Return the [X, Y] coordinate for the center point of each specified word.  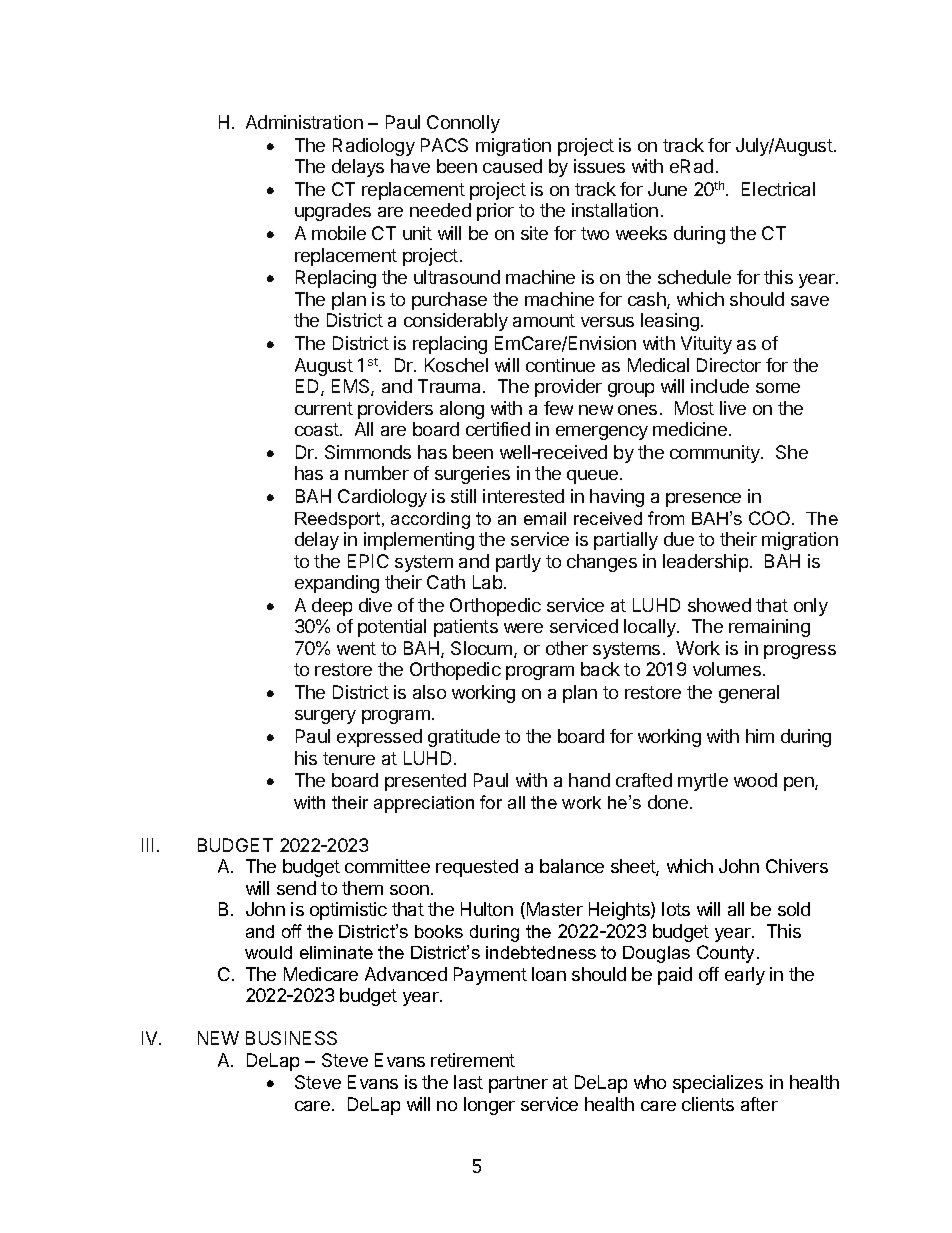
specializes [718, 1084]
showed [719, 605]
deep [332, 607]
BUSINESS [291, 1038]
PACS [444, 145]
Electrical [778, 189]
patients [466, 628]
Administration [304, 122]
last [468, 1082]
